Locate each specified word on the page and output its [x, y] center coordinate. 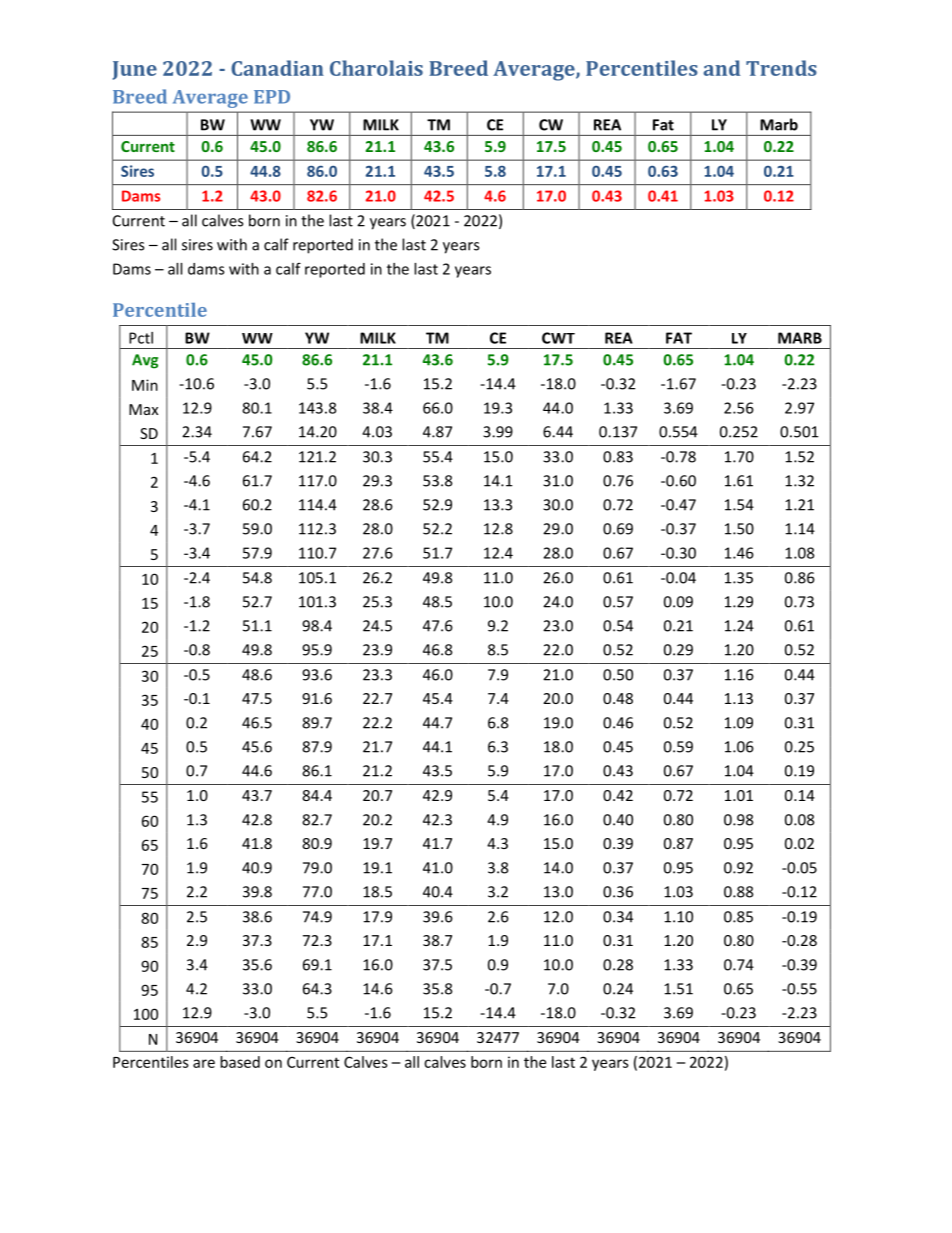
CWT [558, 338]
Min [145, 385]
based [240, 1062]
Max [143, 409]
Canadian [277, 68]
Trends [781, 68]
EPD [272, 97]
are [204, 1063]
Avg [145, 361]
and [721, 68]
